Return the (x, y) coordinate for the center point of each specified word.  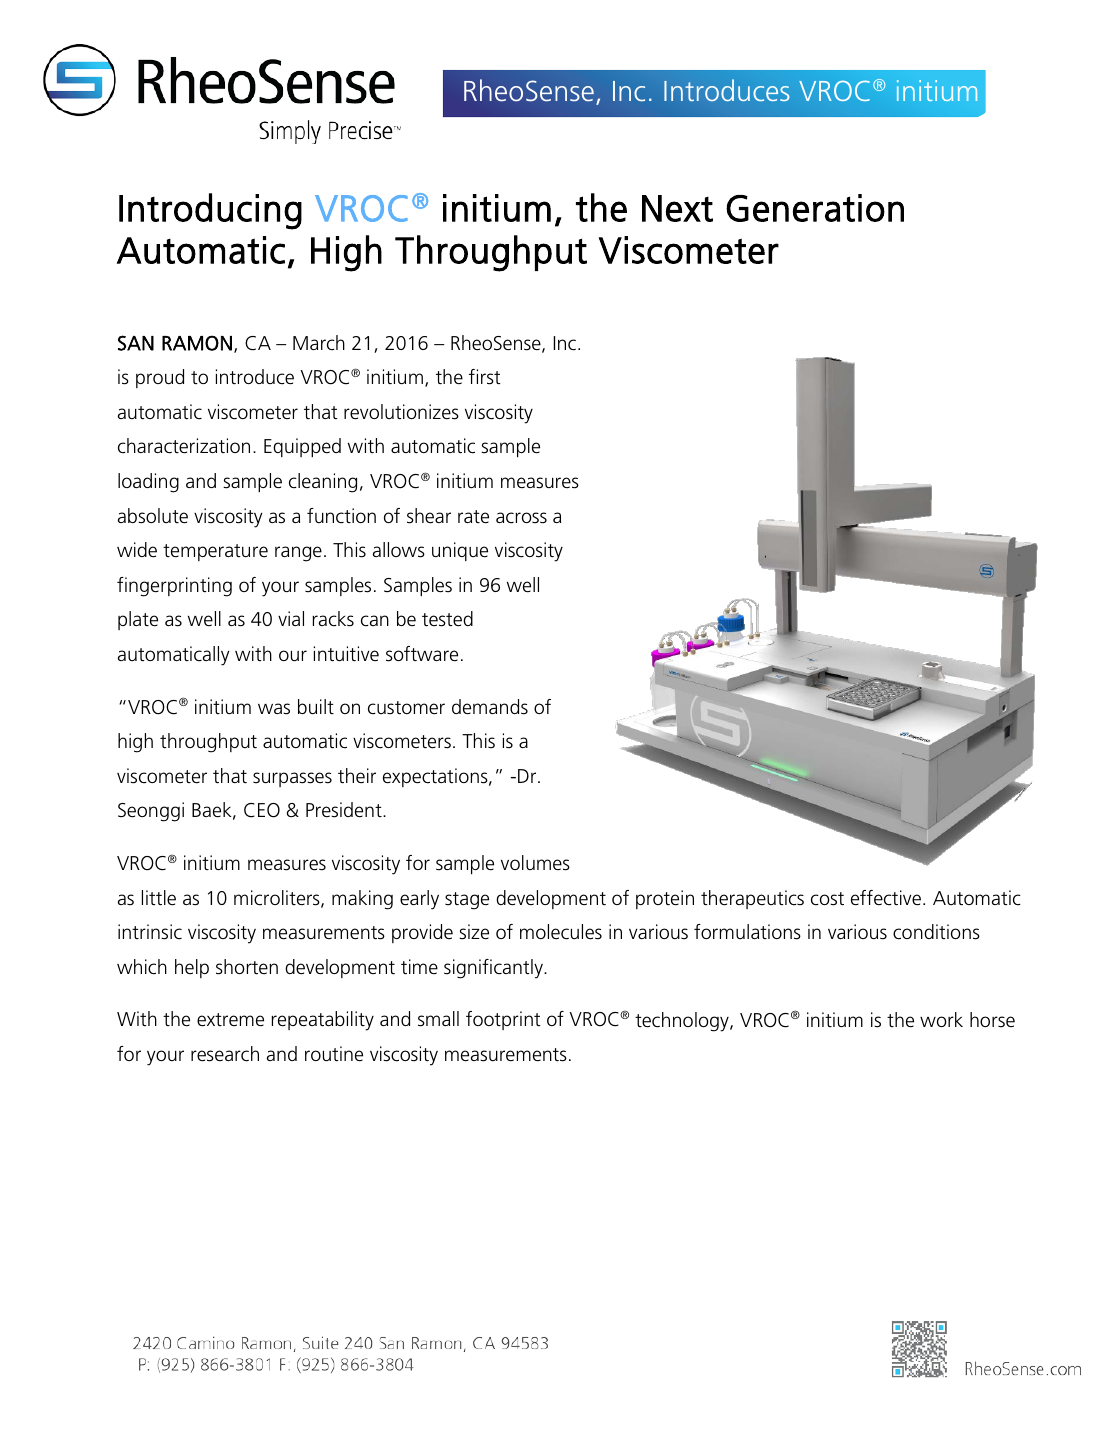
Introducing (210, 211)
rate (473, 517)
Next (677, 208)
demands (490, 707)
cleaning (323, 483)
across (521, 518)
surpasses (292, 779)
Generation (815, 208)
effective (886, 898)
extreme (230, 1020)
